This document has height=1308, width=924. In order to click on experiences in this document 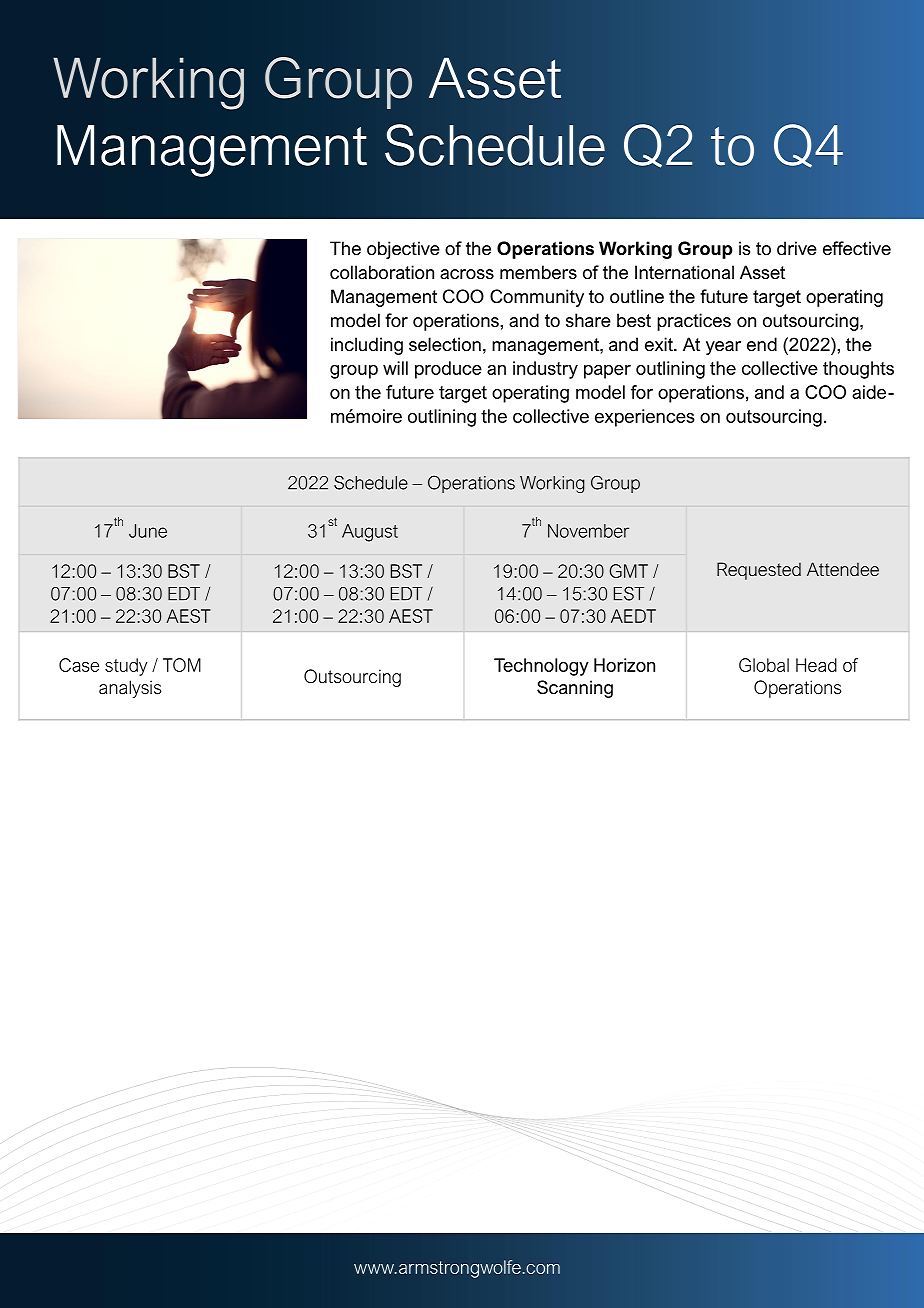, I will do `click(644, 418)`.
